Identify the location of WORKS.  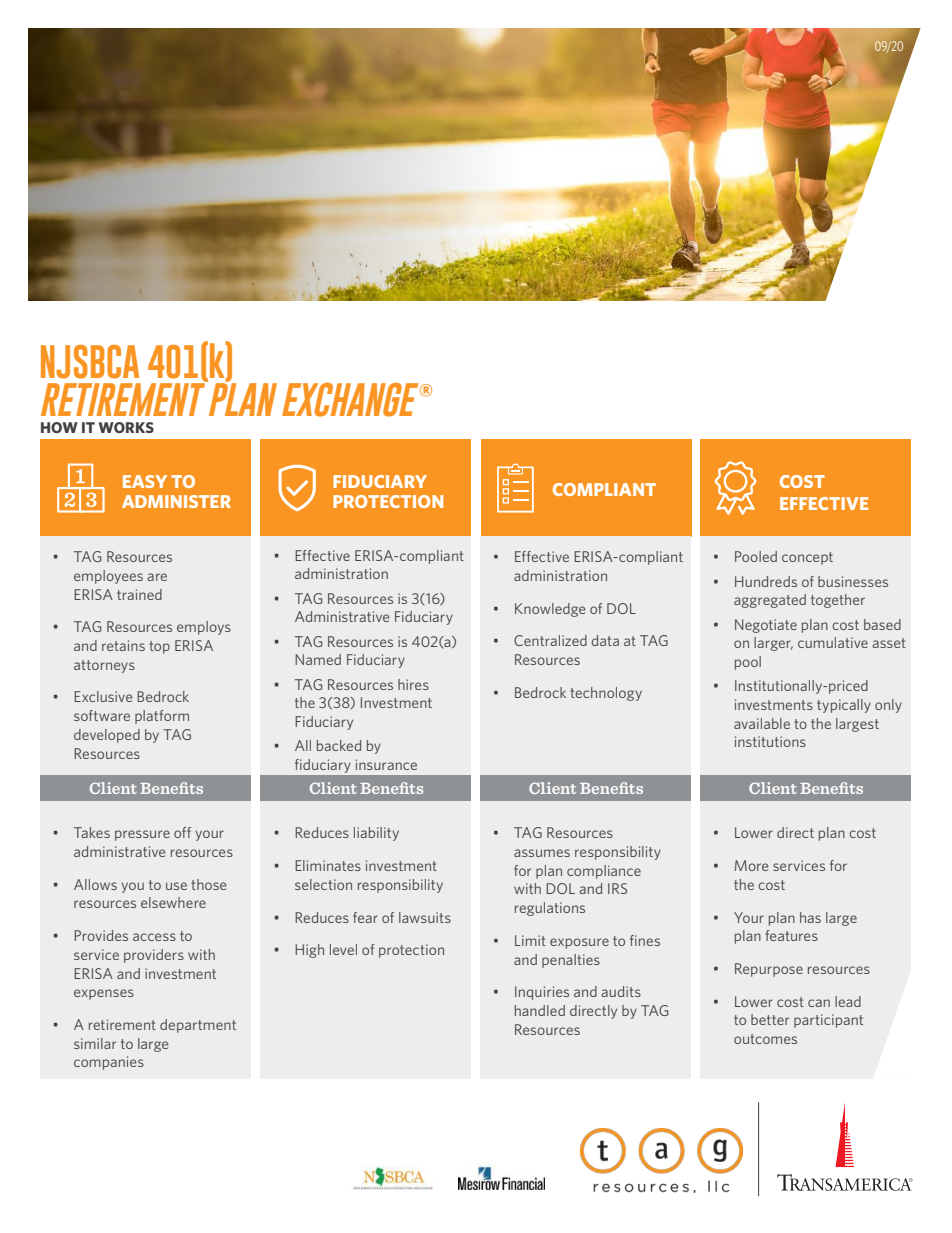
(126, 427).
